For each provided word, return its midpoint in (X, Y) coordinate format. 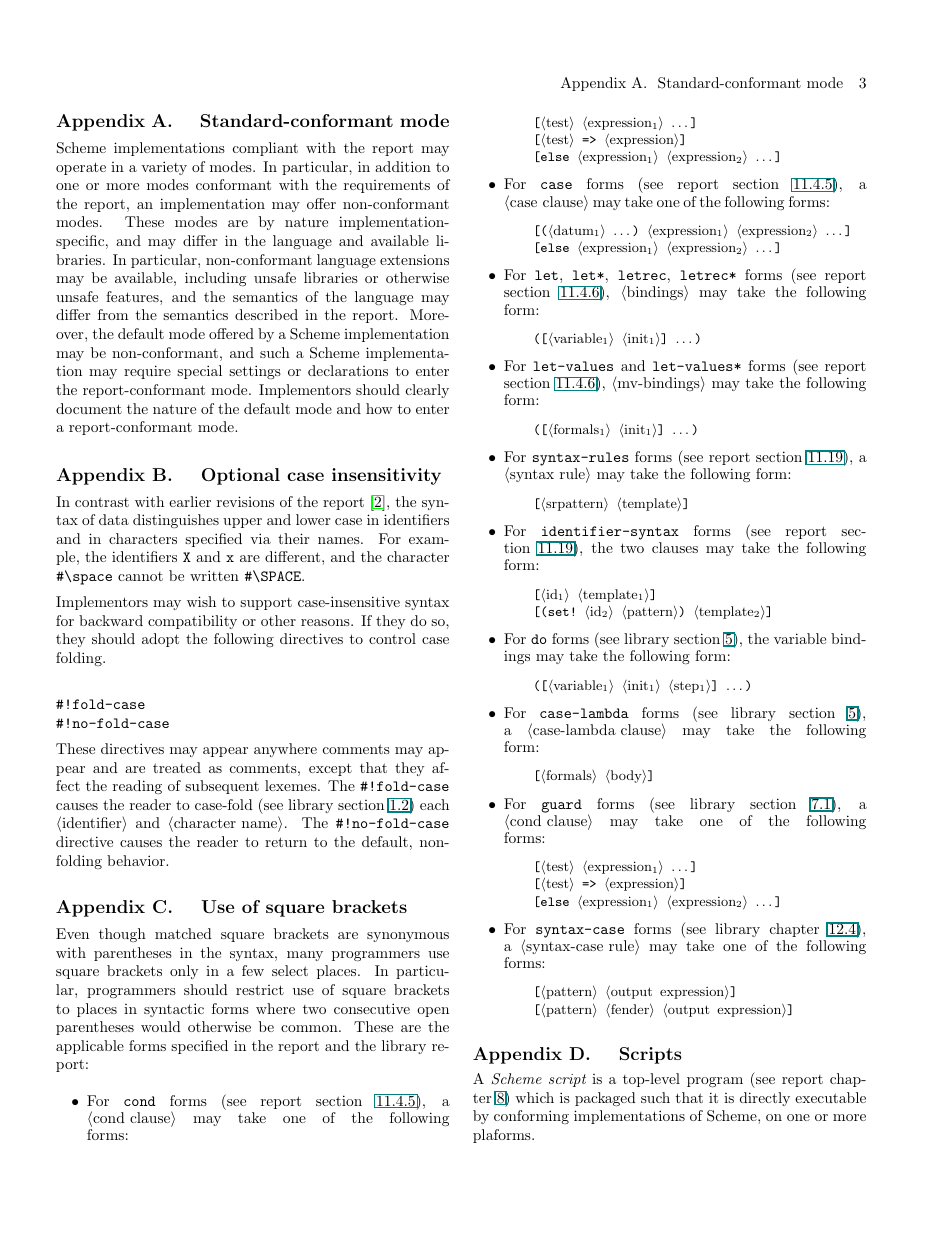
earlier (190, 501)
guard (561, 806)
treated (177, 767)
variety (164, 168)
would (161, 1026)
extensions (414, 259)
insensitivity (386, 476)
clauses (675, 547)
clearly (427, 391)
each (434, 804)
